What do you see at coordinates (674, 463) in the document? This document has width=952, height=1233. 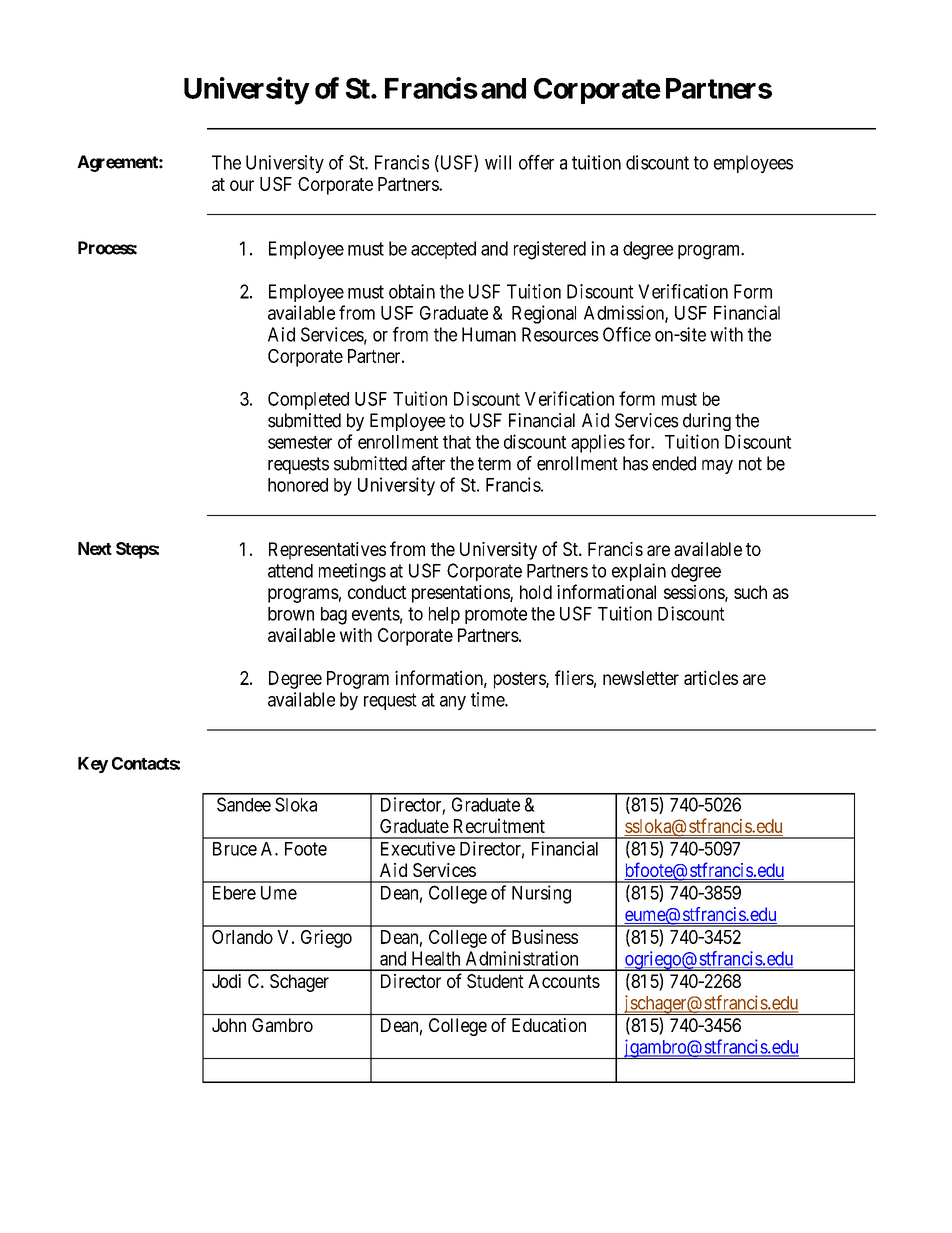 I see `ended` at bounding box center [674, 463].
